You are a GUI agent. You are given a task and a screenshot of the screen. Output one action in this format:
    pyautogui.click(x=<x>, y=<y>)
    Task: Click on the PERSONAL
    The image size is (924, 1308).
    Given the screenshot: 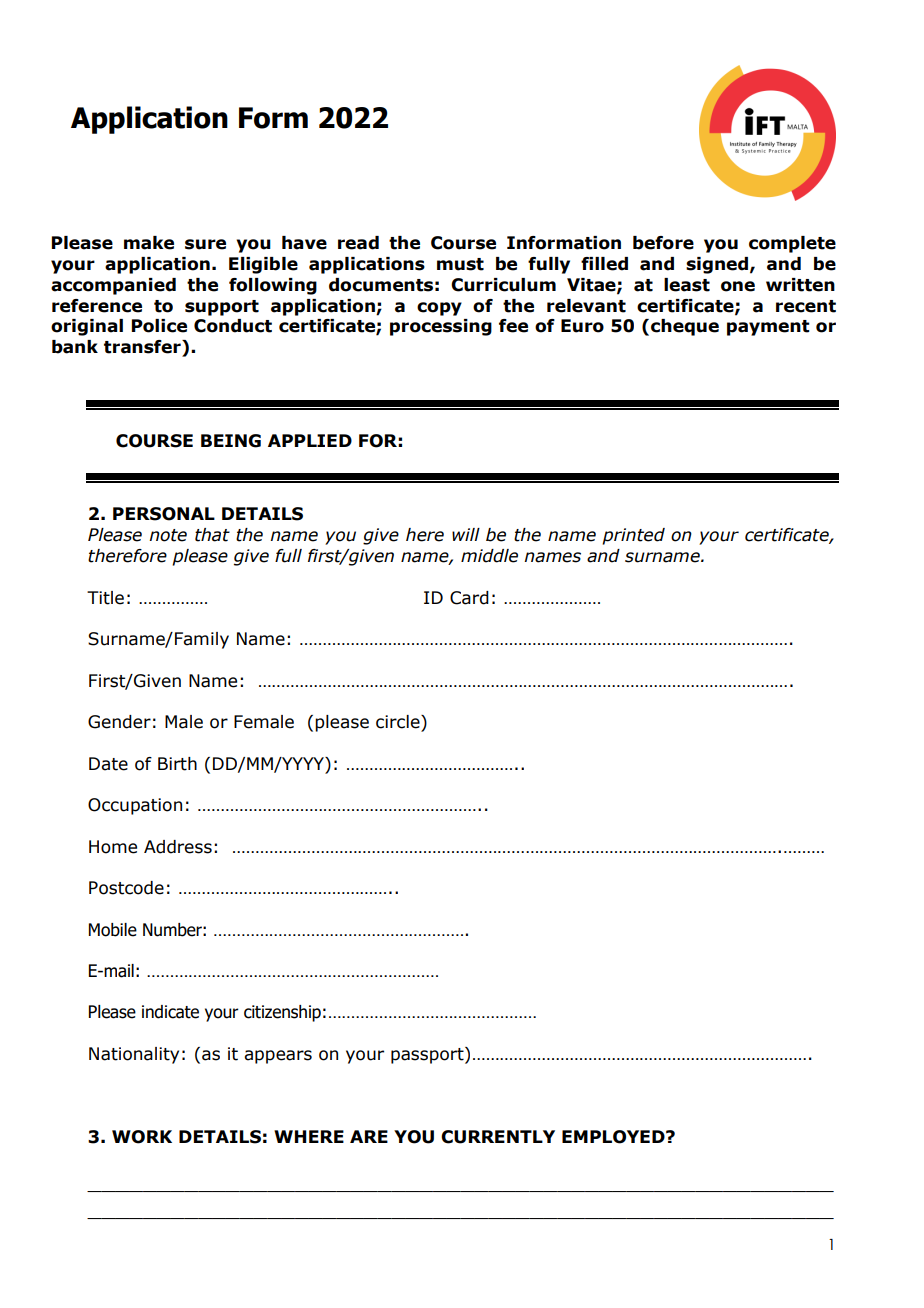 What is the action you would take?
    pyautogui.click(x=164, y=514)
